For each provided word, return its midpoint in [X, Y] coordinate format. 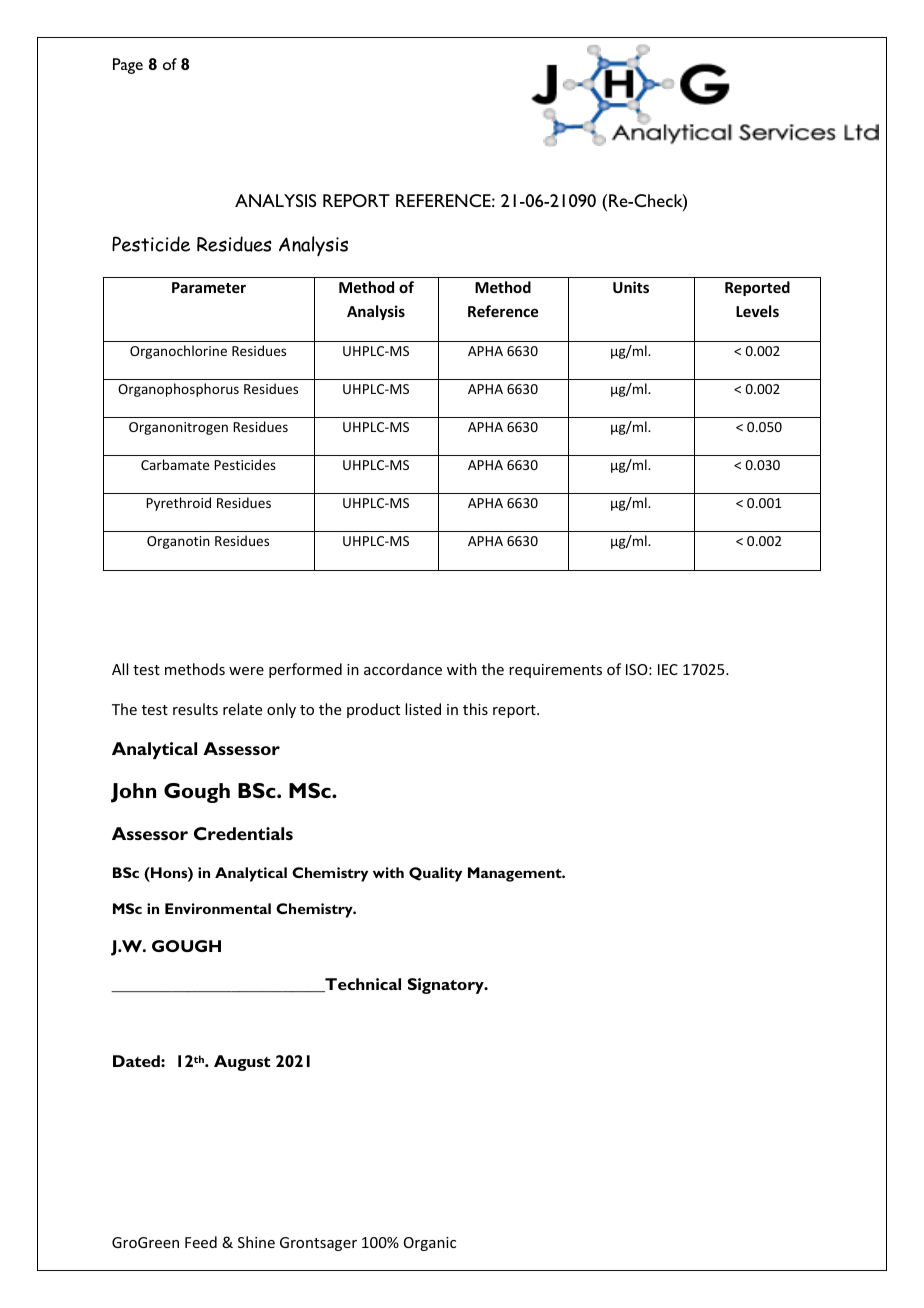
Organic [430, 1244]
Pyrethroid [178, 504]
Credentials [243, 833]
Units [631, 287]
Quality [435, 874]
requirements [555, 671]
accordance [403, 669]
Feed [201, 1242]
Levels [757, 311]
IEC [668, 669]
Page [128, 66]
